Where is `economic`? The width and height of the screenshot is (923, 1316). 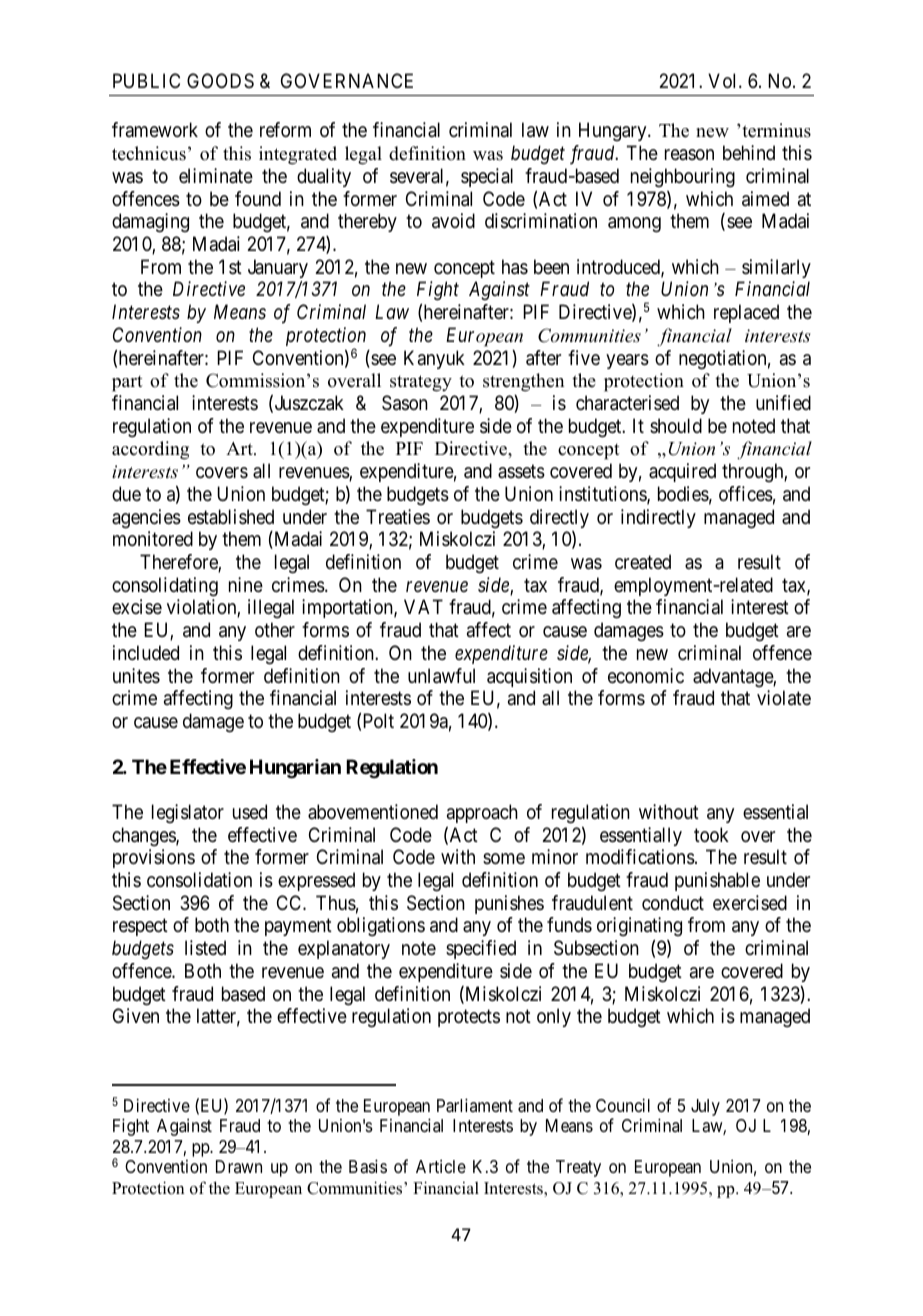 economic is located at coordinates (646, 676).
